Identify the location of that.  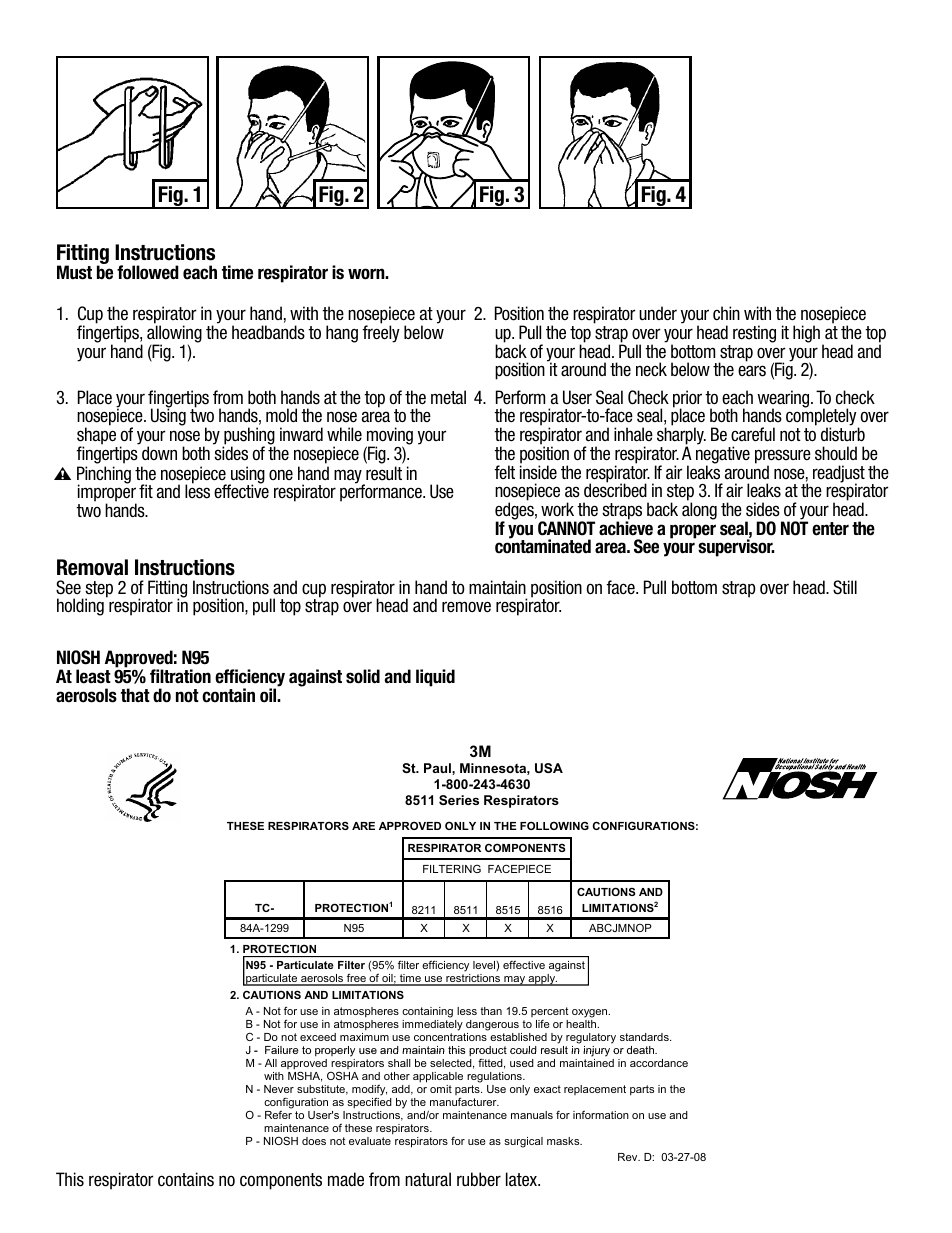
(135, 695).
